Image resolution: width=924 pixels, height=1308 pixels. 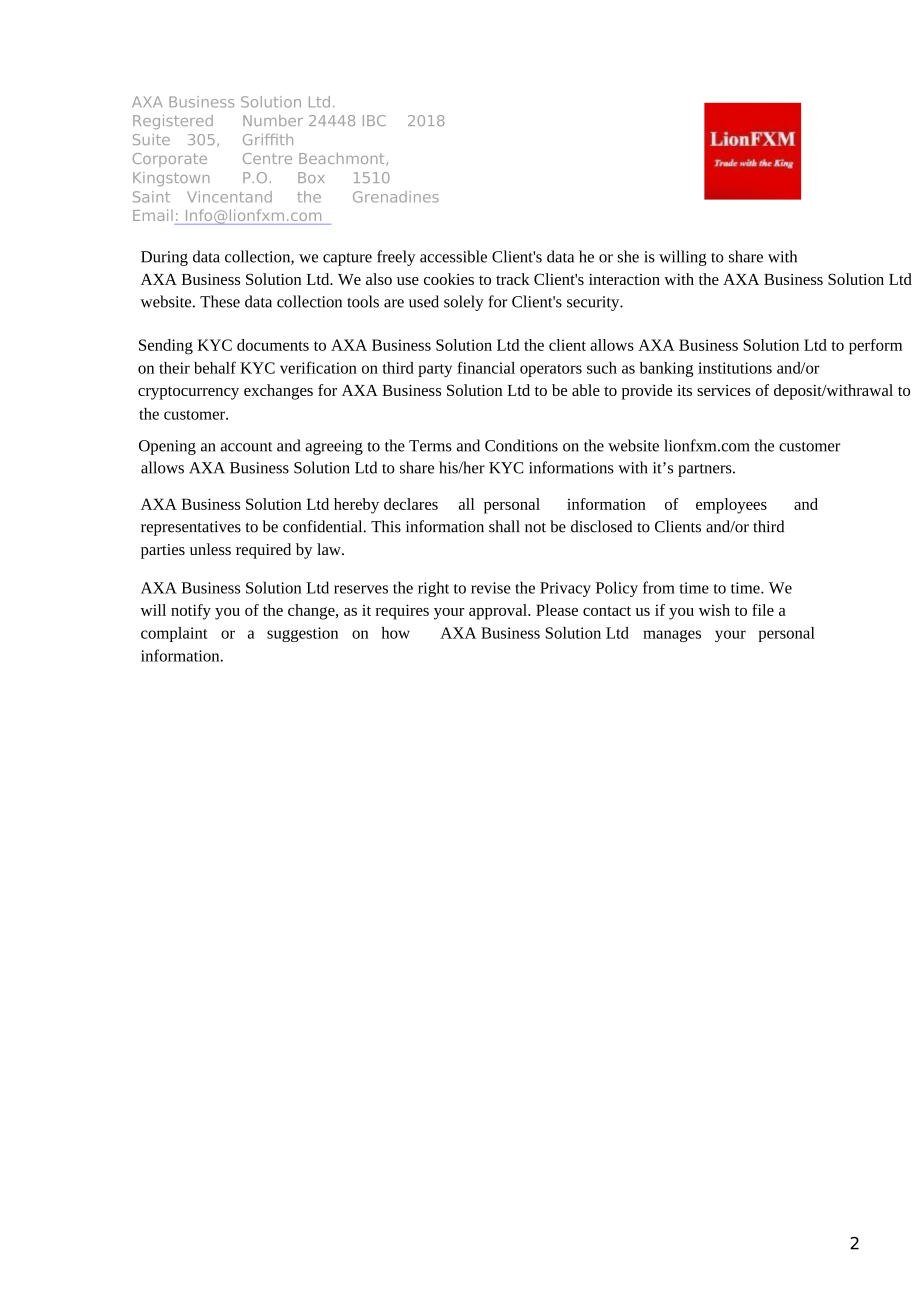 I want to click on approval, so click(x=499, y=612).
